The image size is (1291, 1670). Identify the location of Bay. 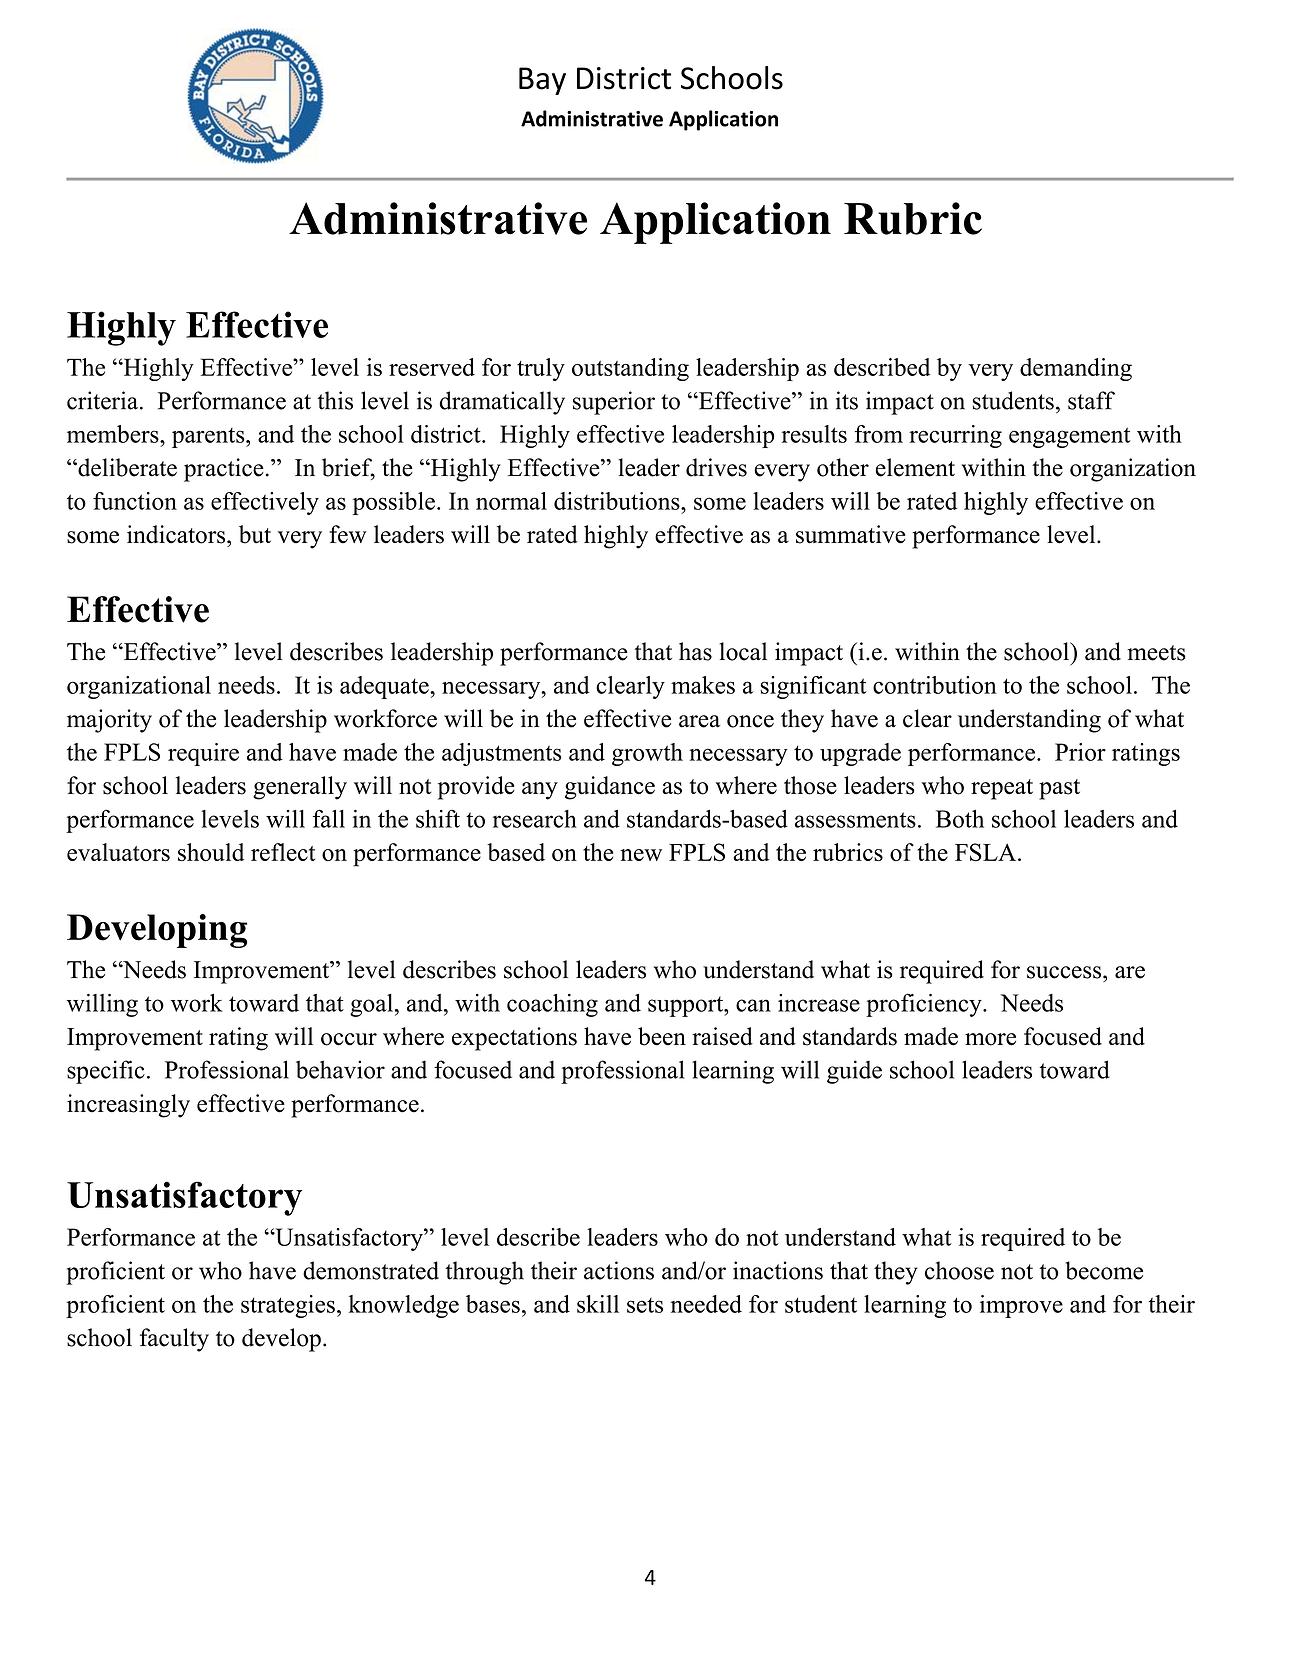
(542, 81).
